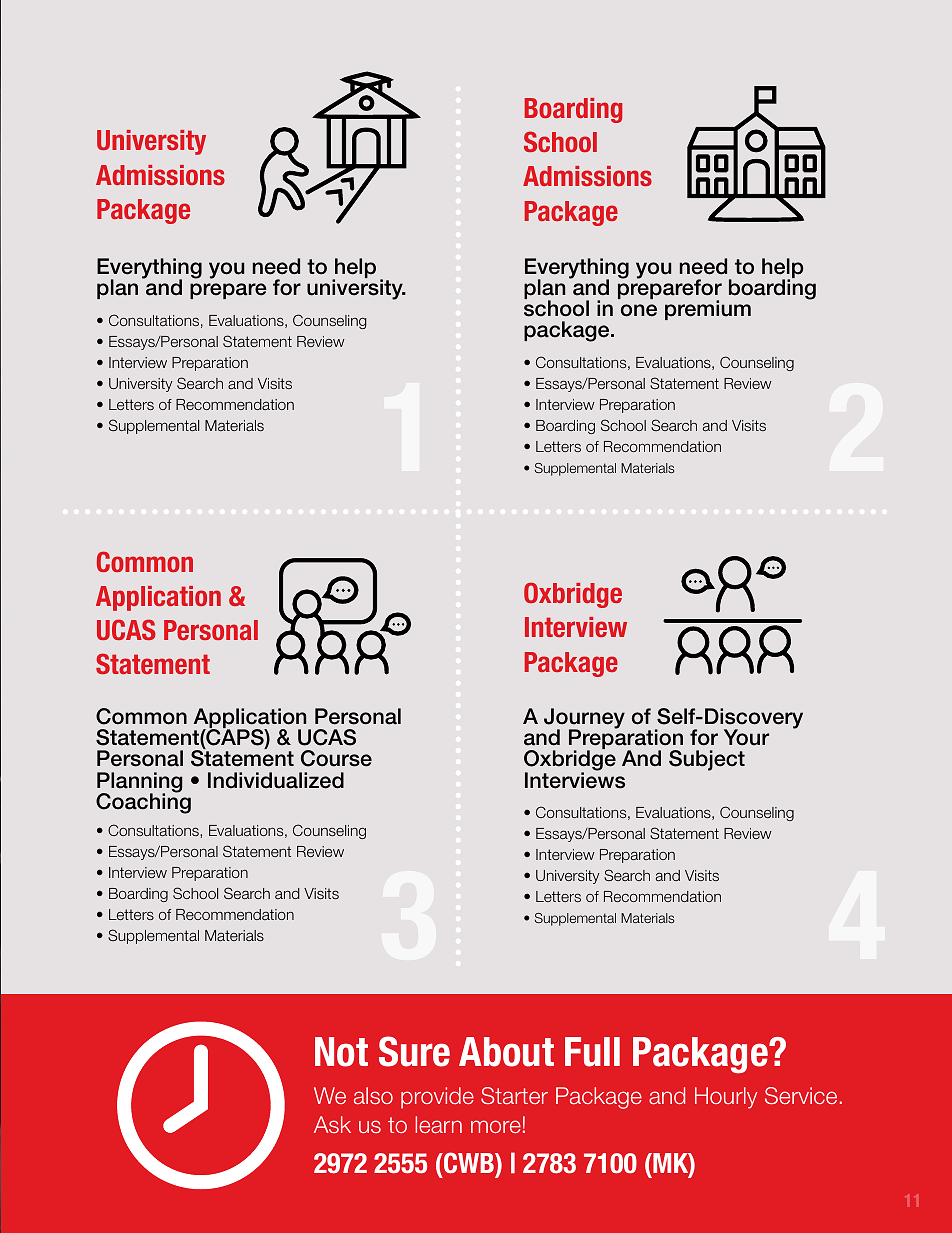  What do you see at coordinates (143, 802) in the screenshot?
I see `Coaching` at bounding box center [143, 802].
